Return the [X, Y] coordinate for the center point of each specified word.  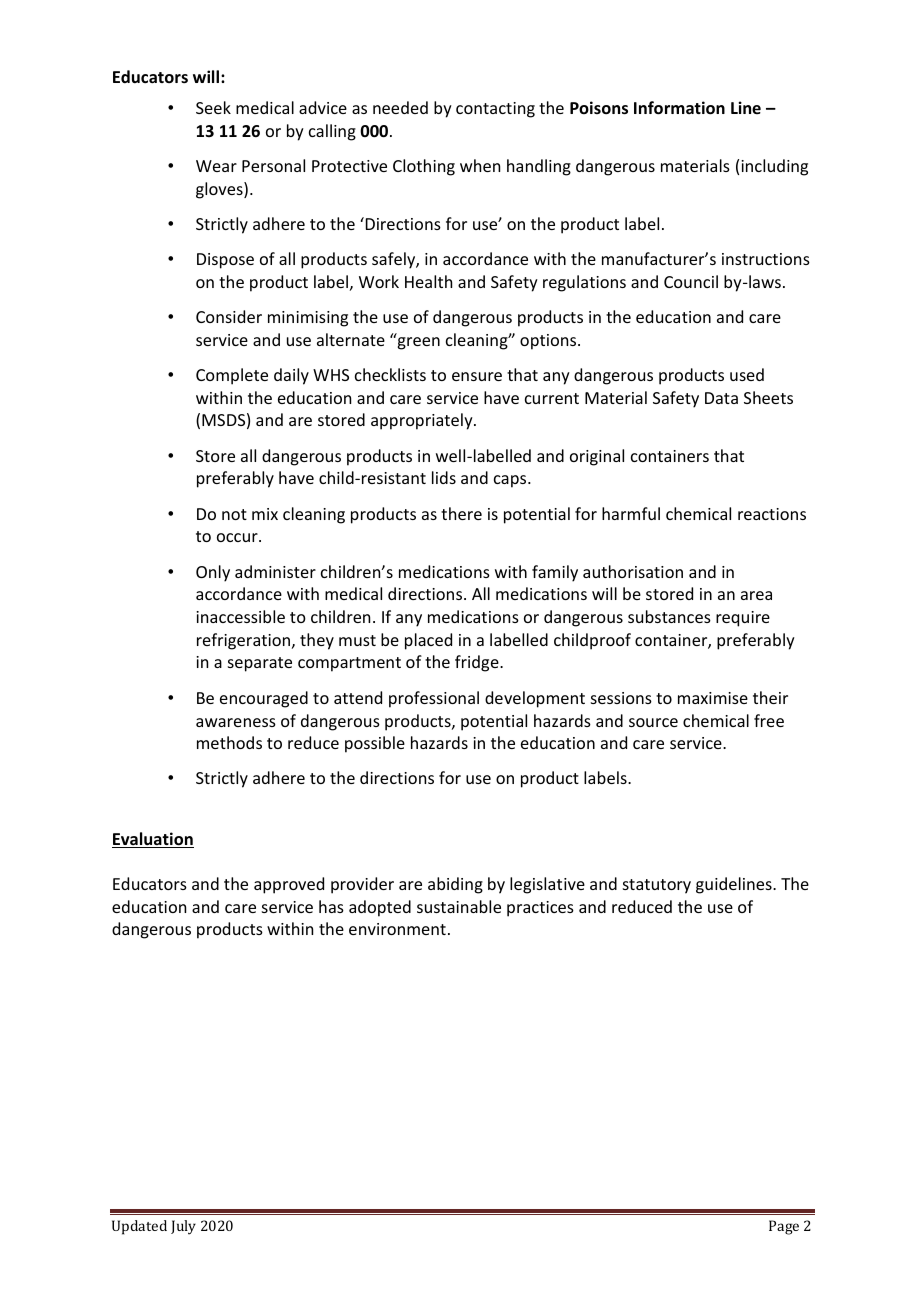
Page [784, 1227]
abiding [455, 885]
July [183, 1227]
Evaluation [153, 840]
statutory [657, 886]
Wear [216, 166]
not [234, 514]
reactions [772, 514]
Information [679, 108]
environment [397, 929]
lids [444, 477]
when [480, 165]
